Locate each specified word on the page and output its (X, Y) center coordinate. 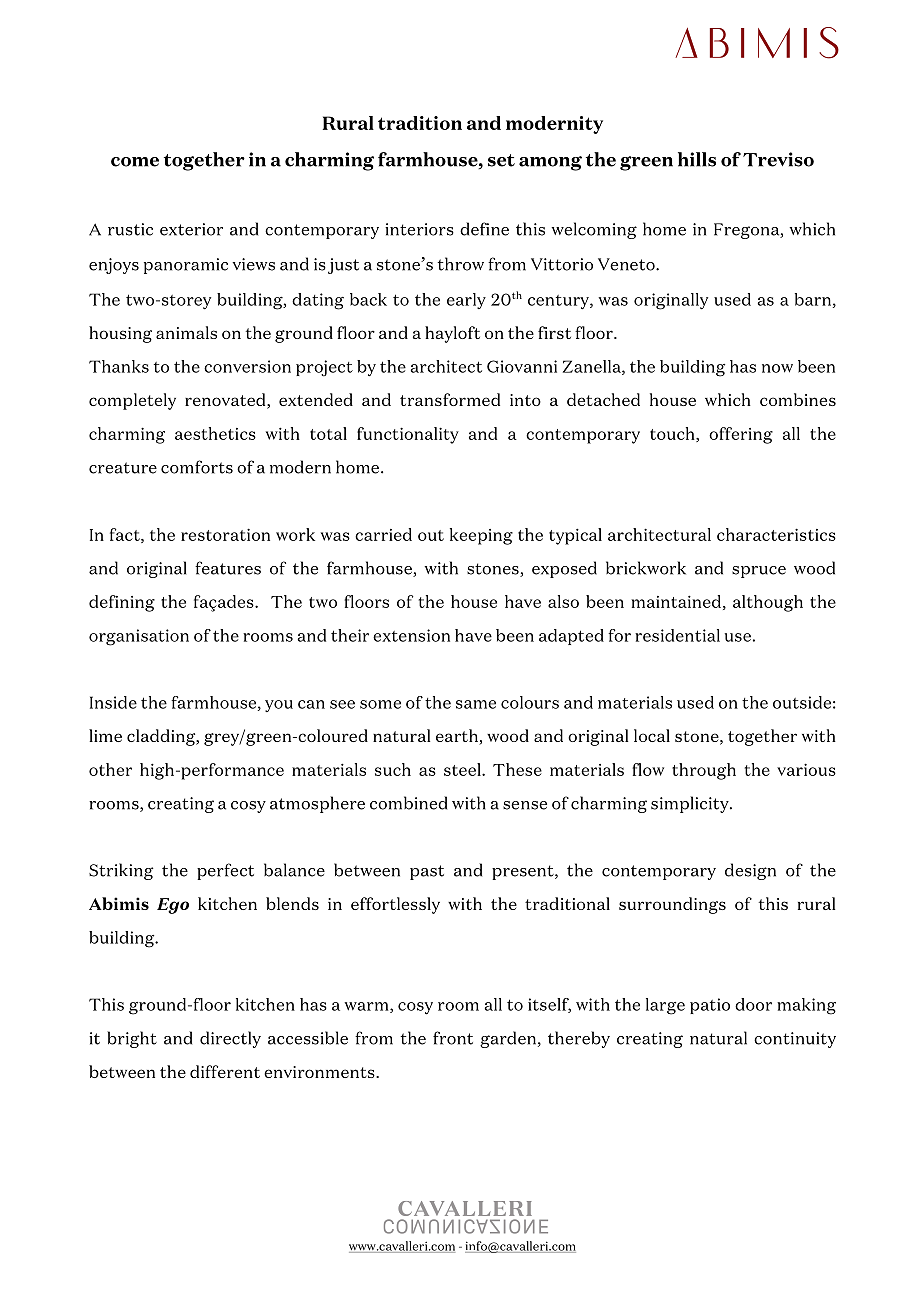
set (501, 160)
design (750, 871)
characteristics (776, 534)
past (427, 872)
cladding (162, 737)
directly (230, 1039)
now (777, 368)
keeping (481, 536)
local (652, 735)
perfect (225, 871)
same (476, 704)
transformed (450, 399)
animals (186, 332)
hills (697, 159)
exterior (191, 229)
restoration (225, 534)
